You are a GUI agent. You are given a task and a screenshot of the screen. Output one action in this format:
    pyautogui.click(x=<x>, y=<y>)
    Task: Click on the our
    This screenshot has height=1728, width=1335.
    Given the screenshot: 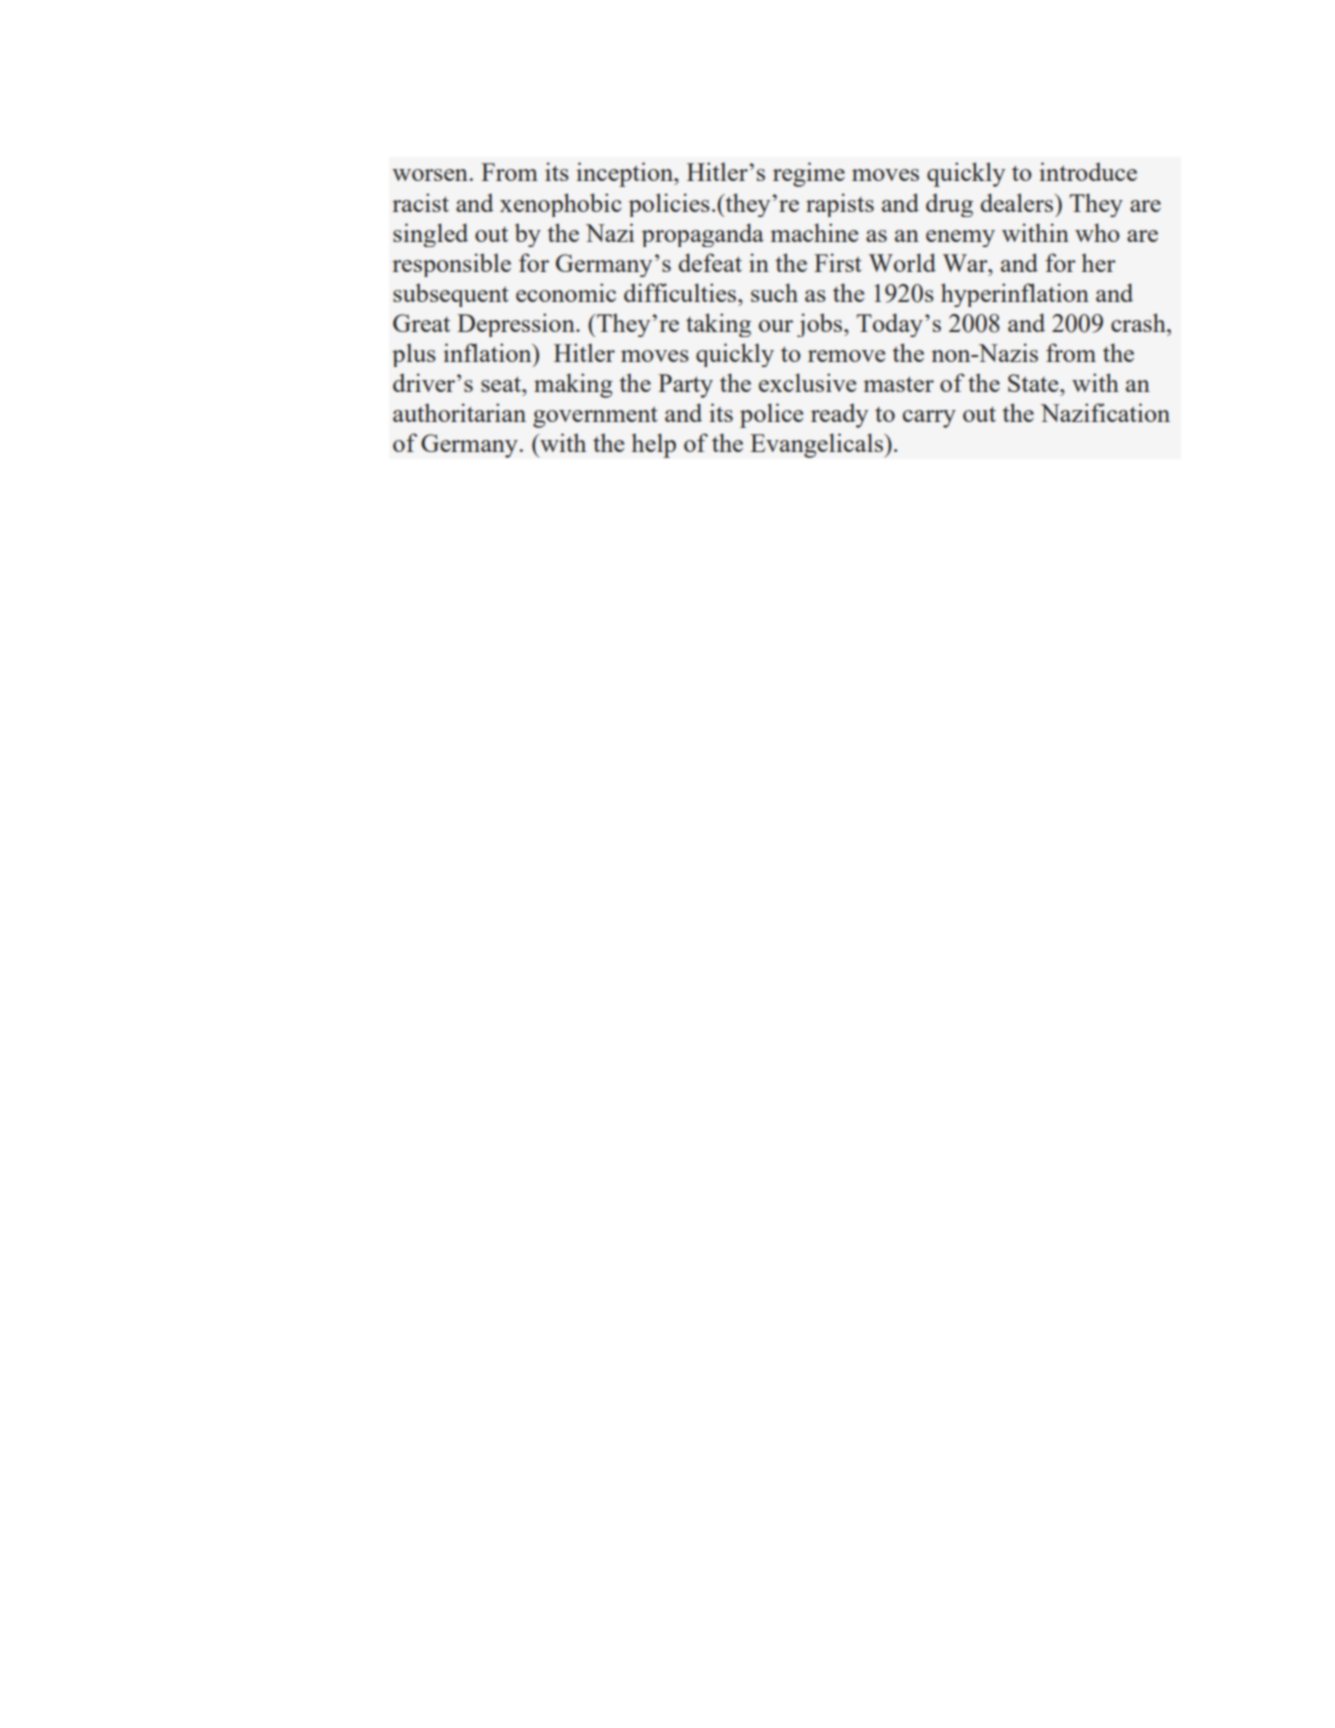 What is the action you would take?
    pyautogui.click(x=776, y=326)
